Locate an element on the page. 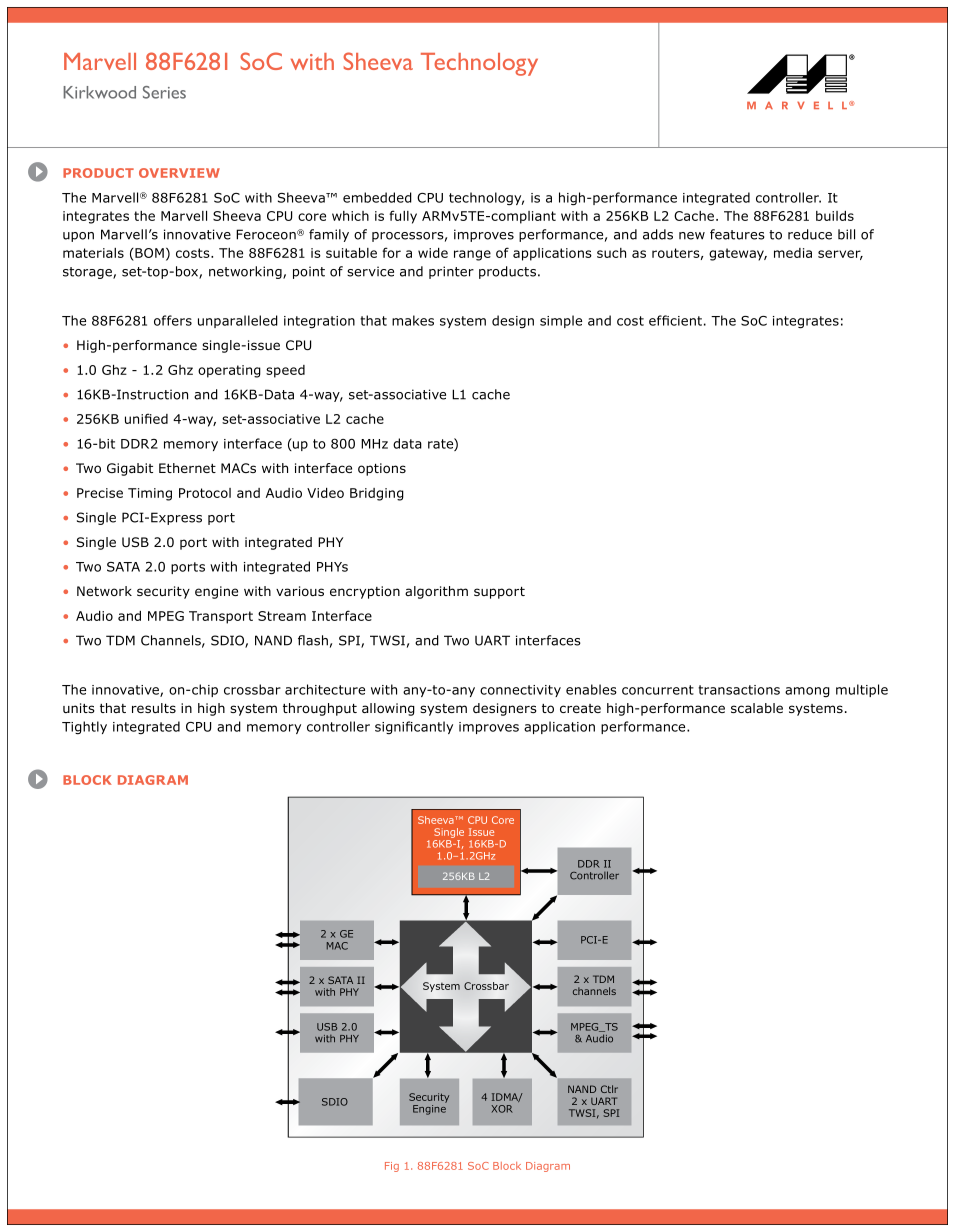 This document has width=955, height=1232. significantly is located at coordinates (414, 727).
